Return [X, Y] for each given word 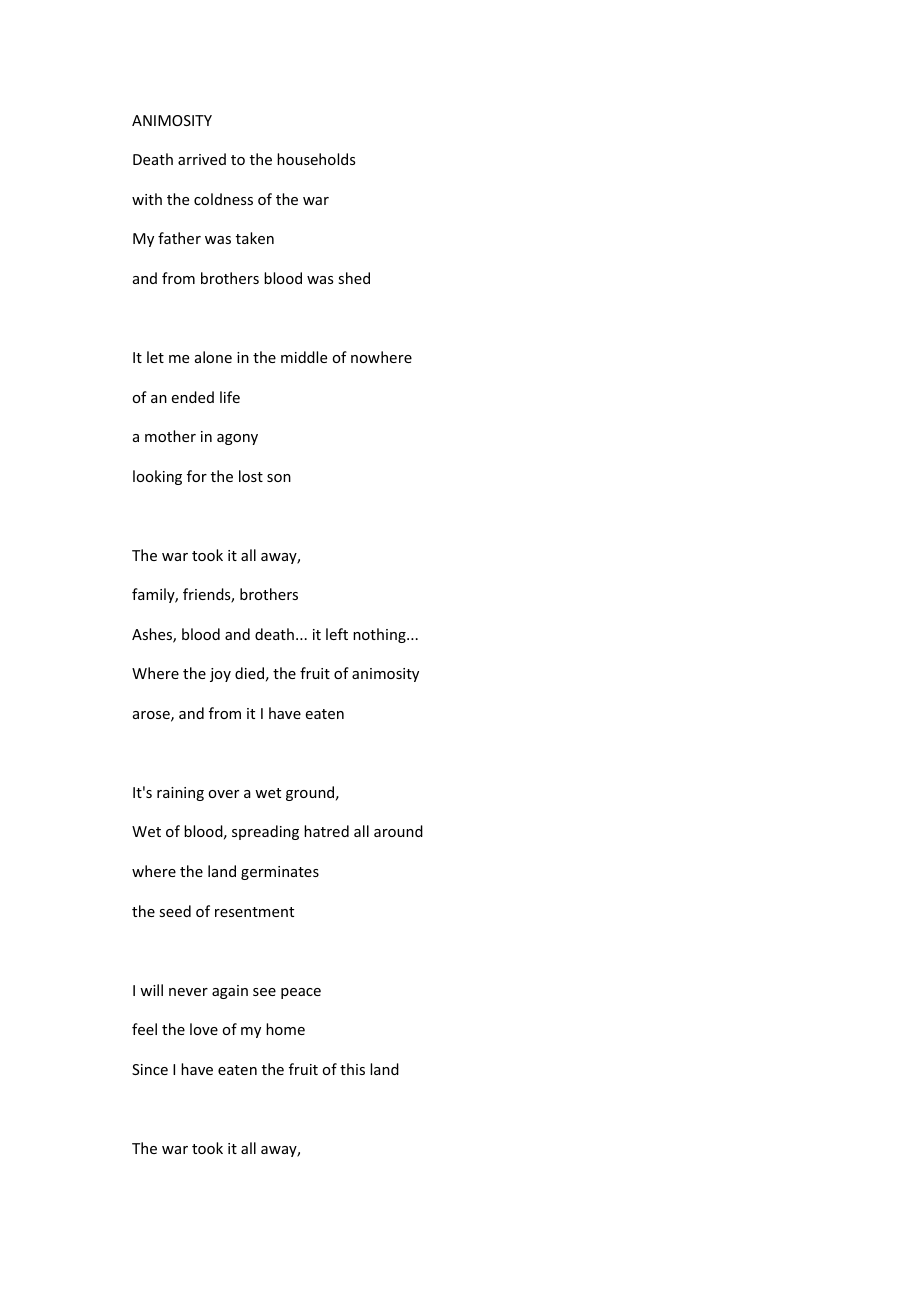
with [147, 199]
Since [150, 1069]
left [337, 634]
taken [255, 238]
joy [220, 675]
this [352, 1069]
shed [354, 278]
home [285, 1029]
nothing [380, 635]
